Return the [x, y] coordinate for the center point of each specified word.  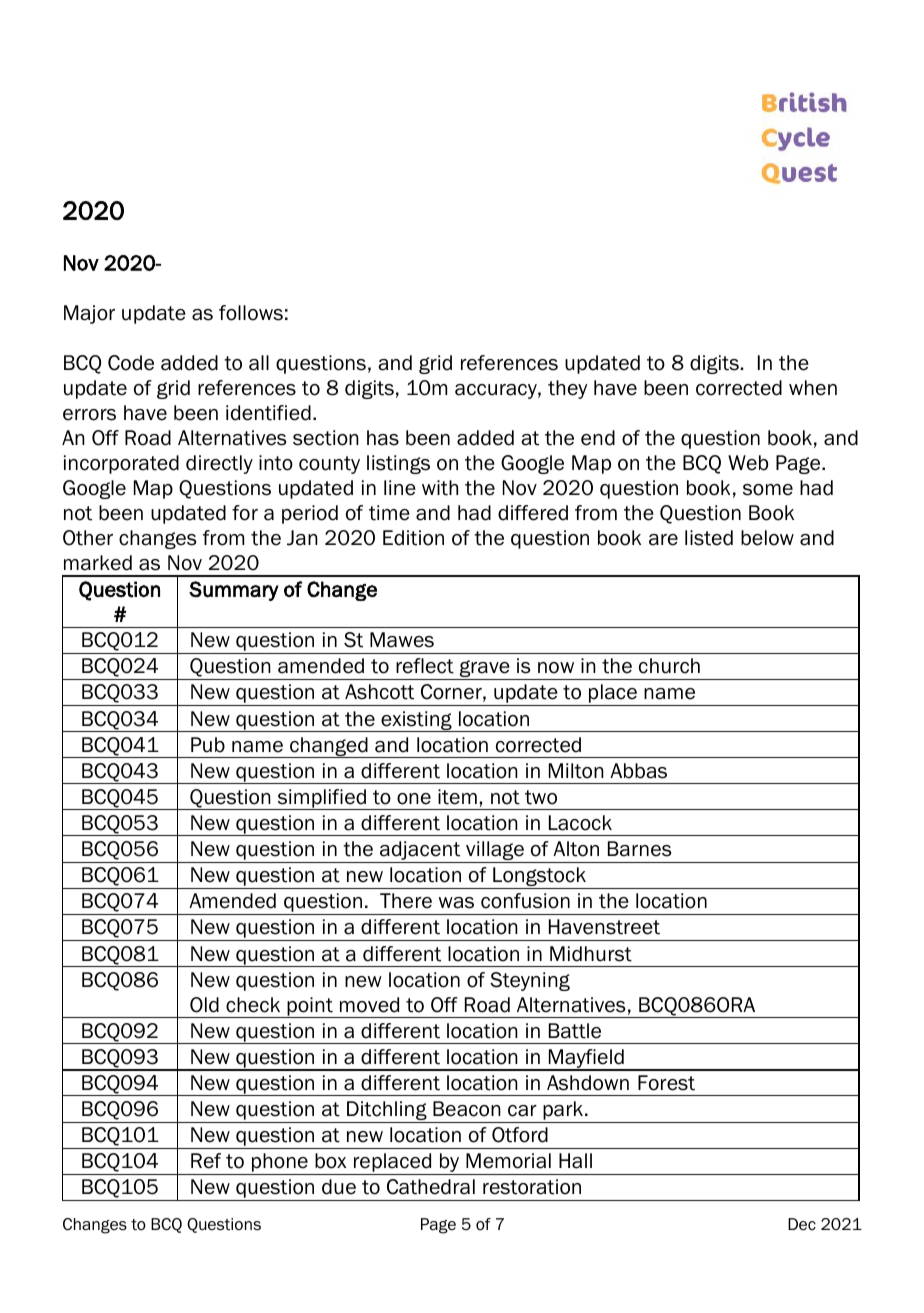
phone [280, 1164]
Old [204, 1005]
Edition [413, 538]
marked [98, 563]
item [457, 797]
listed [709, 538]
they [567, 389]
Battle [575, 1031]
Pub [208, 745]
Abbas [638, 771]
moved [369, 1005]
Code [131, 363]
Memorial [508, 1161]
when [813, 388]
